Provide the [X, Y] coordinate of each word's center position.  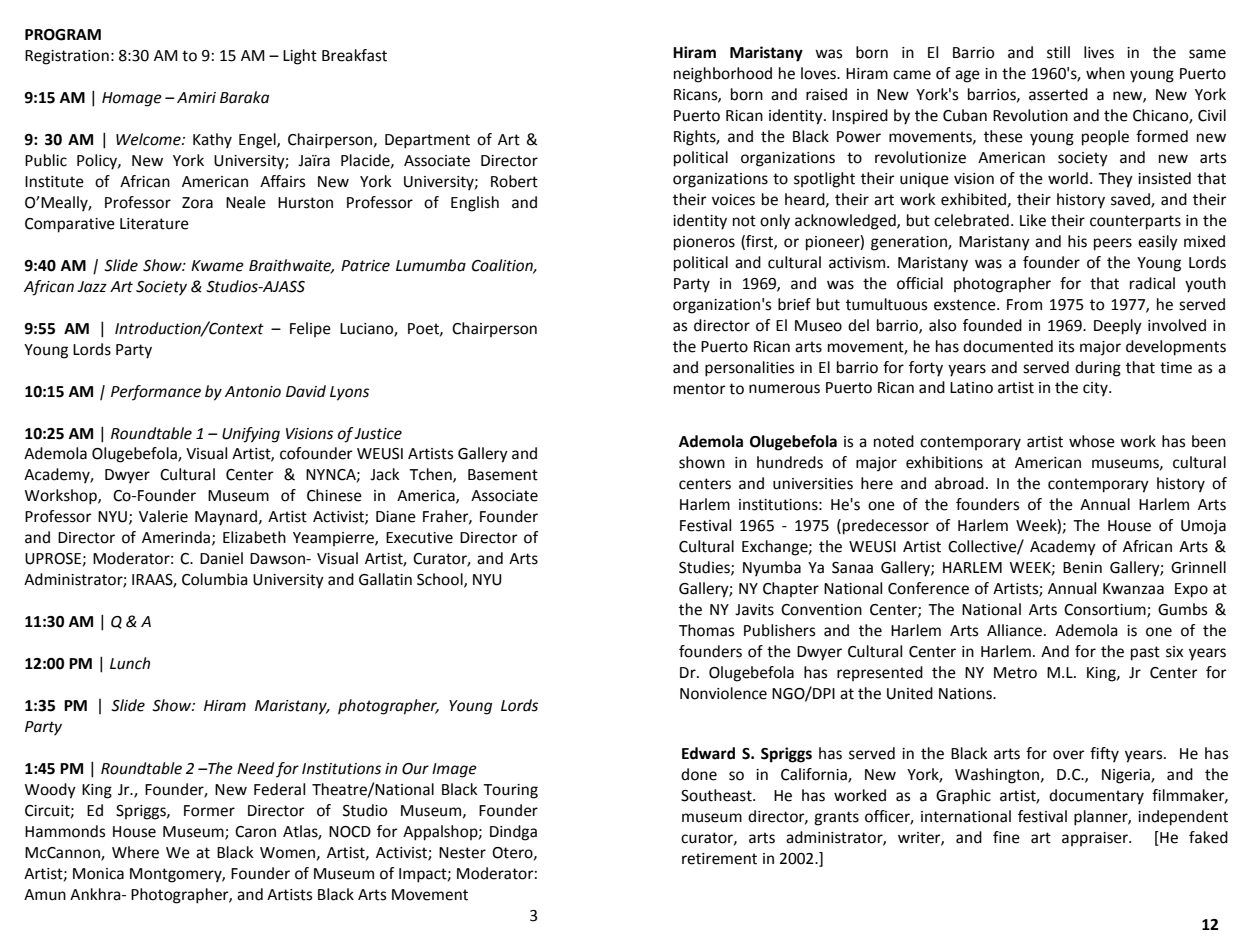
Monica [98, 874]
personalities [749, 369]
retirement [719, 859]
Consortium [1106, 611]
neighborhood [723, 75]
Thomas [706, 630]
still [1058, 52]
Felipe [310, 329]
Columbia [214, 579]
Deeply [1118, 327]
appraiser [1096, 839]
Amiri [196, 97]
